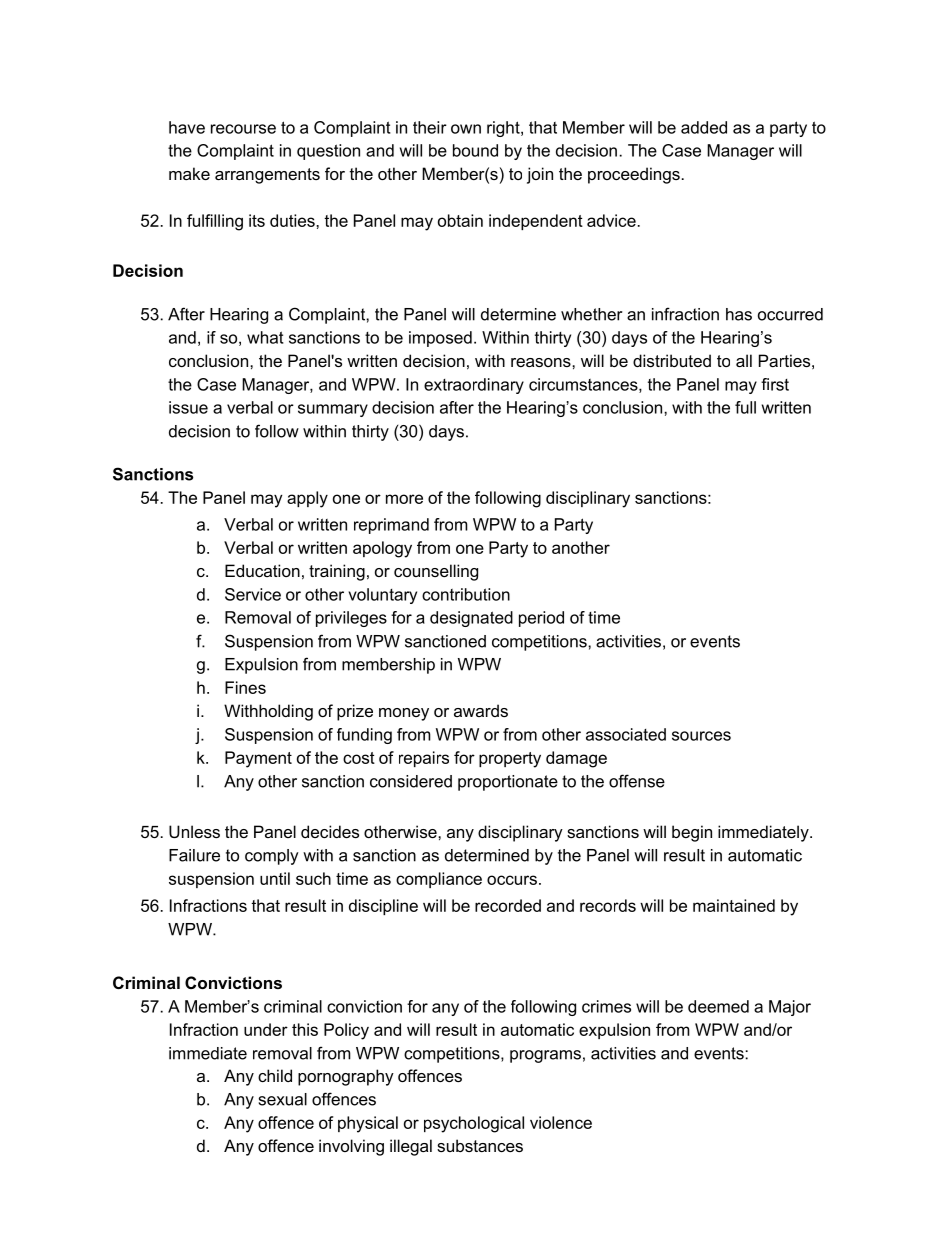  Describe the element at coordinates (267, 176) in the screenshot. I see `arrangements` at that location.
